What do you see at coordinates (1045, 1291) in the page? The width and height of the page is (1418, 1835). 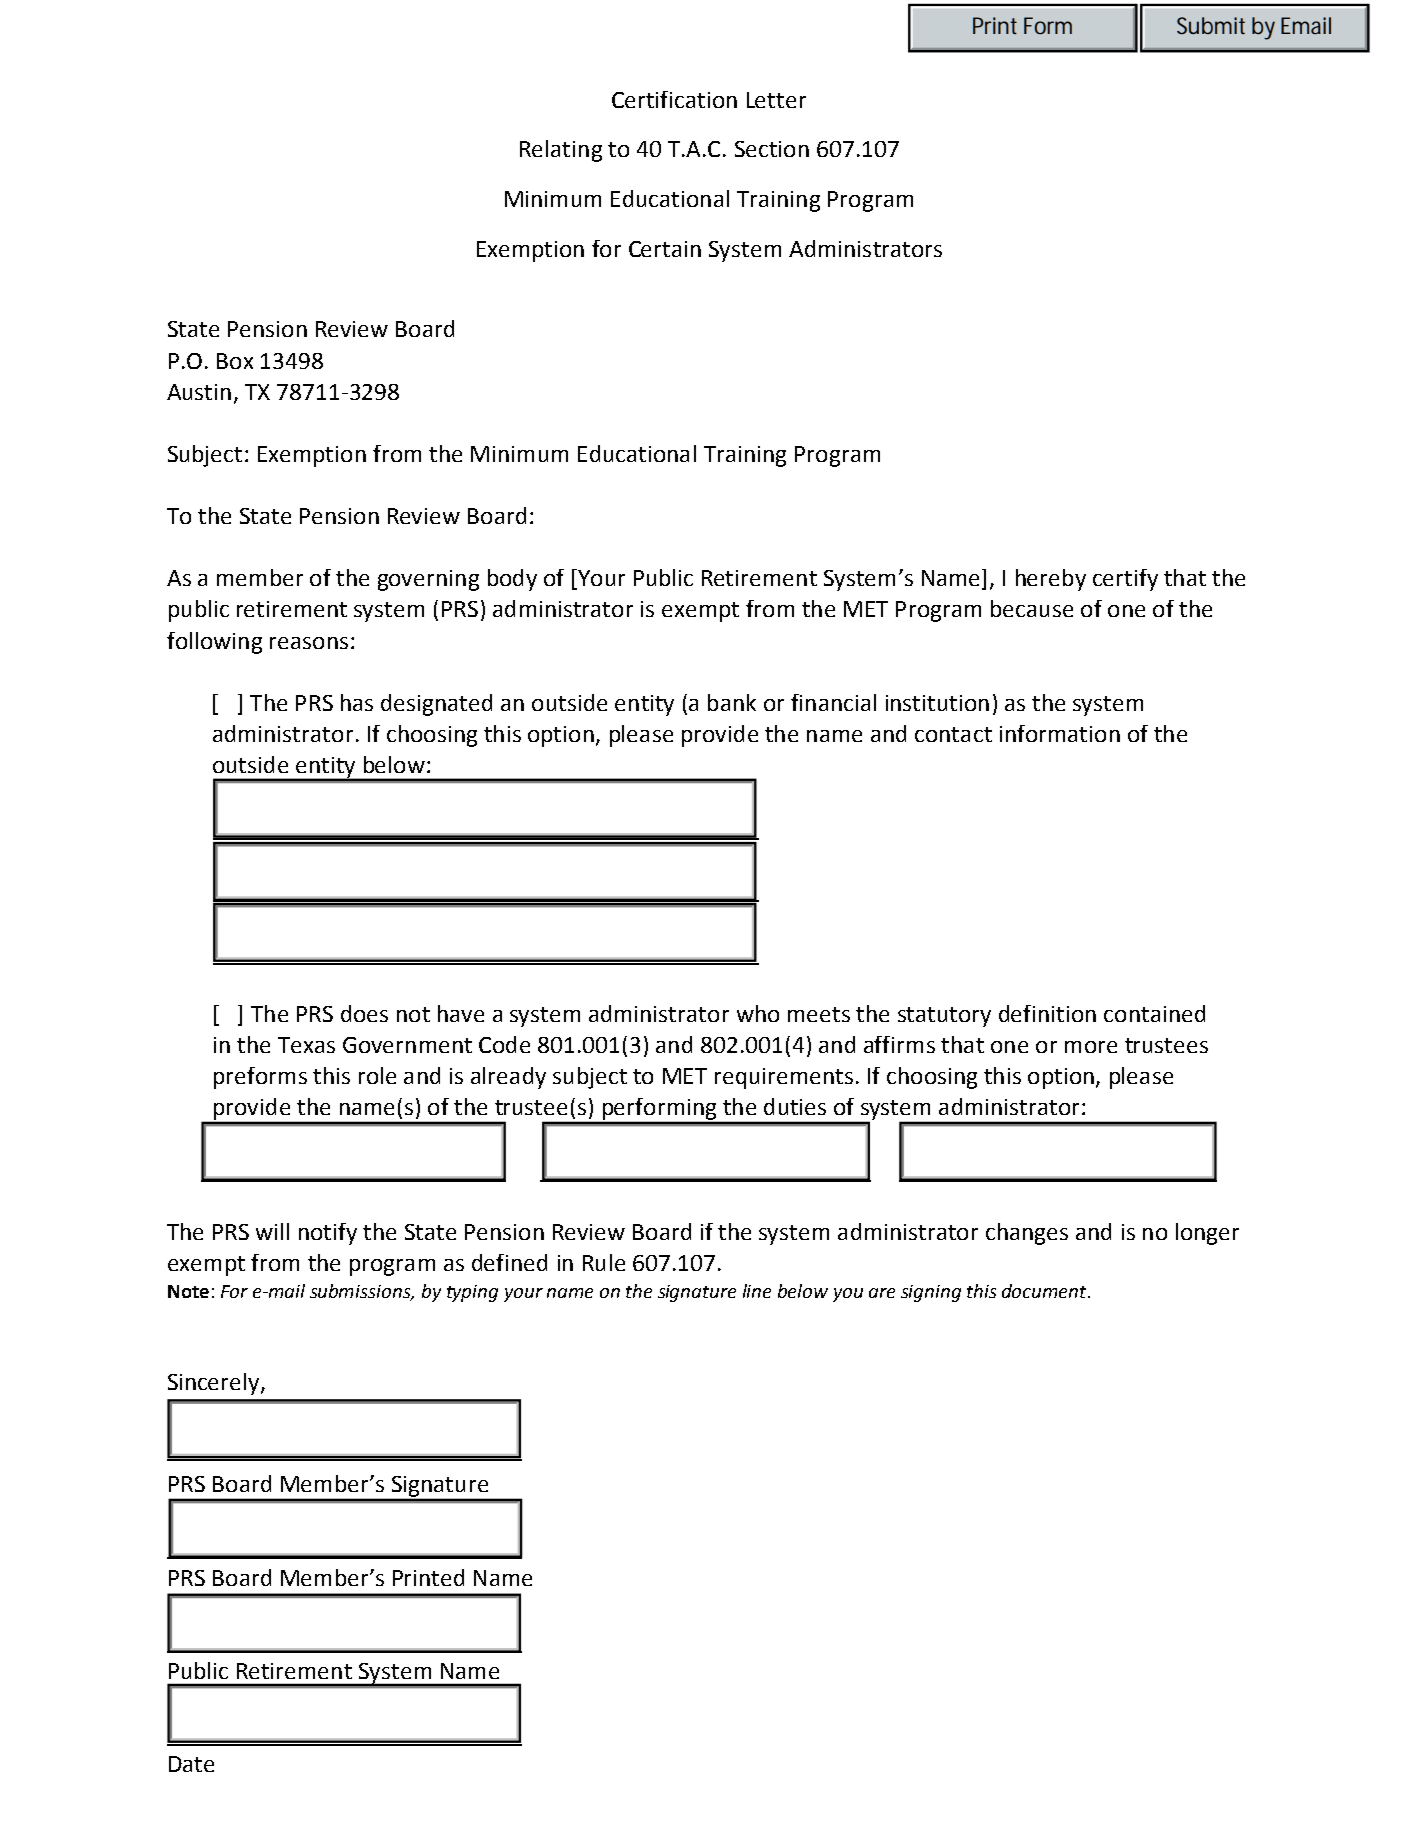 I see `document` at bounding box center [1045, 1291].
